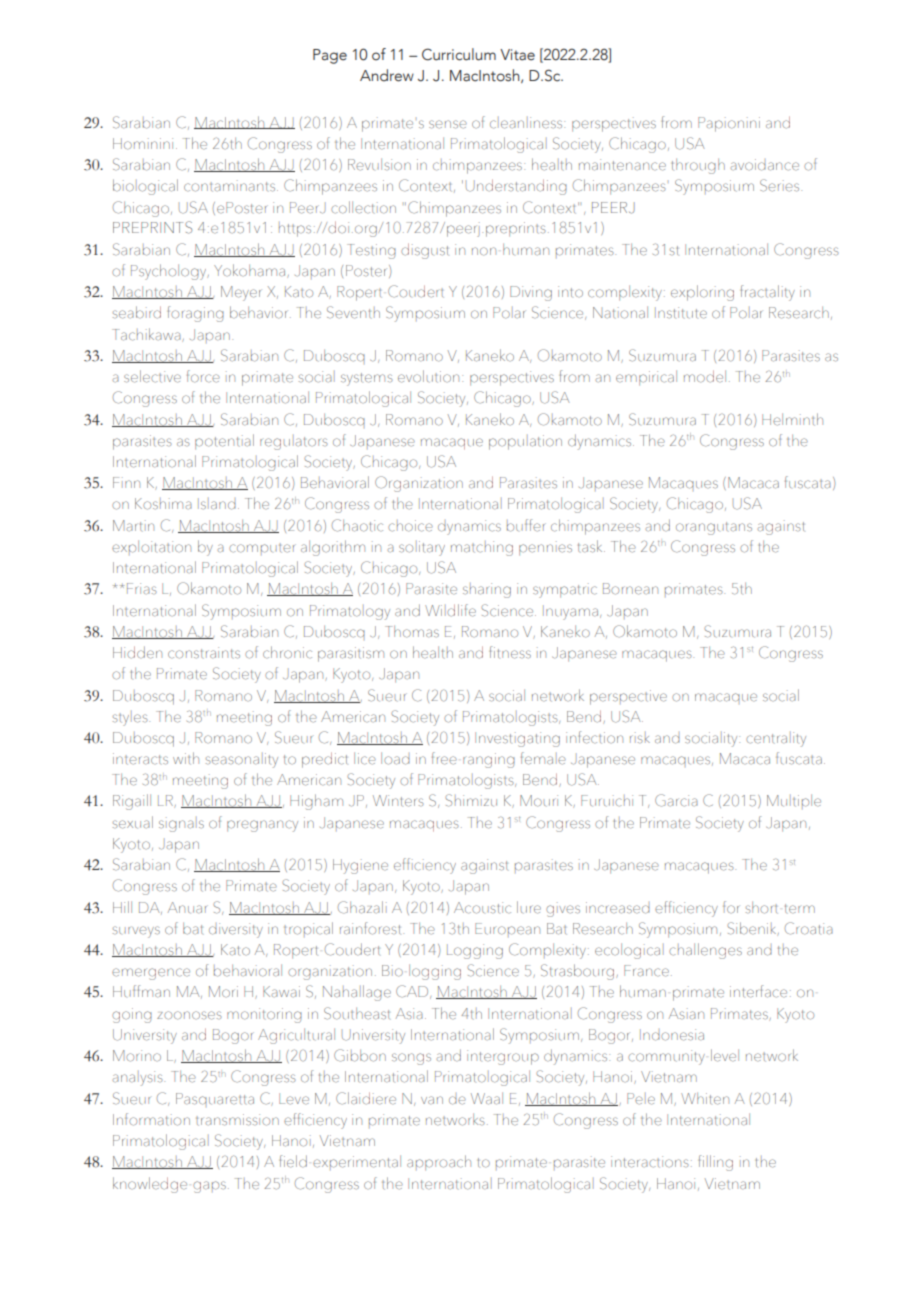 This image has width=924, height=1308. I want to click on constraints, so click(204, 653).
